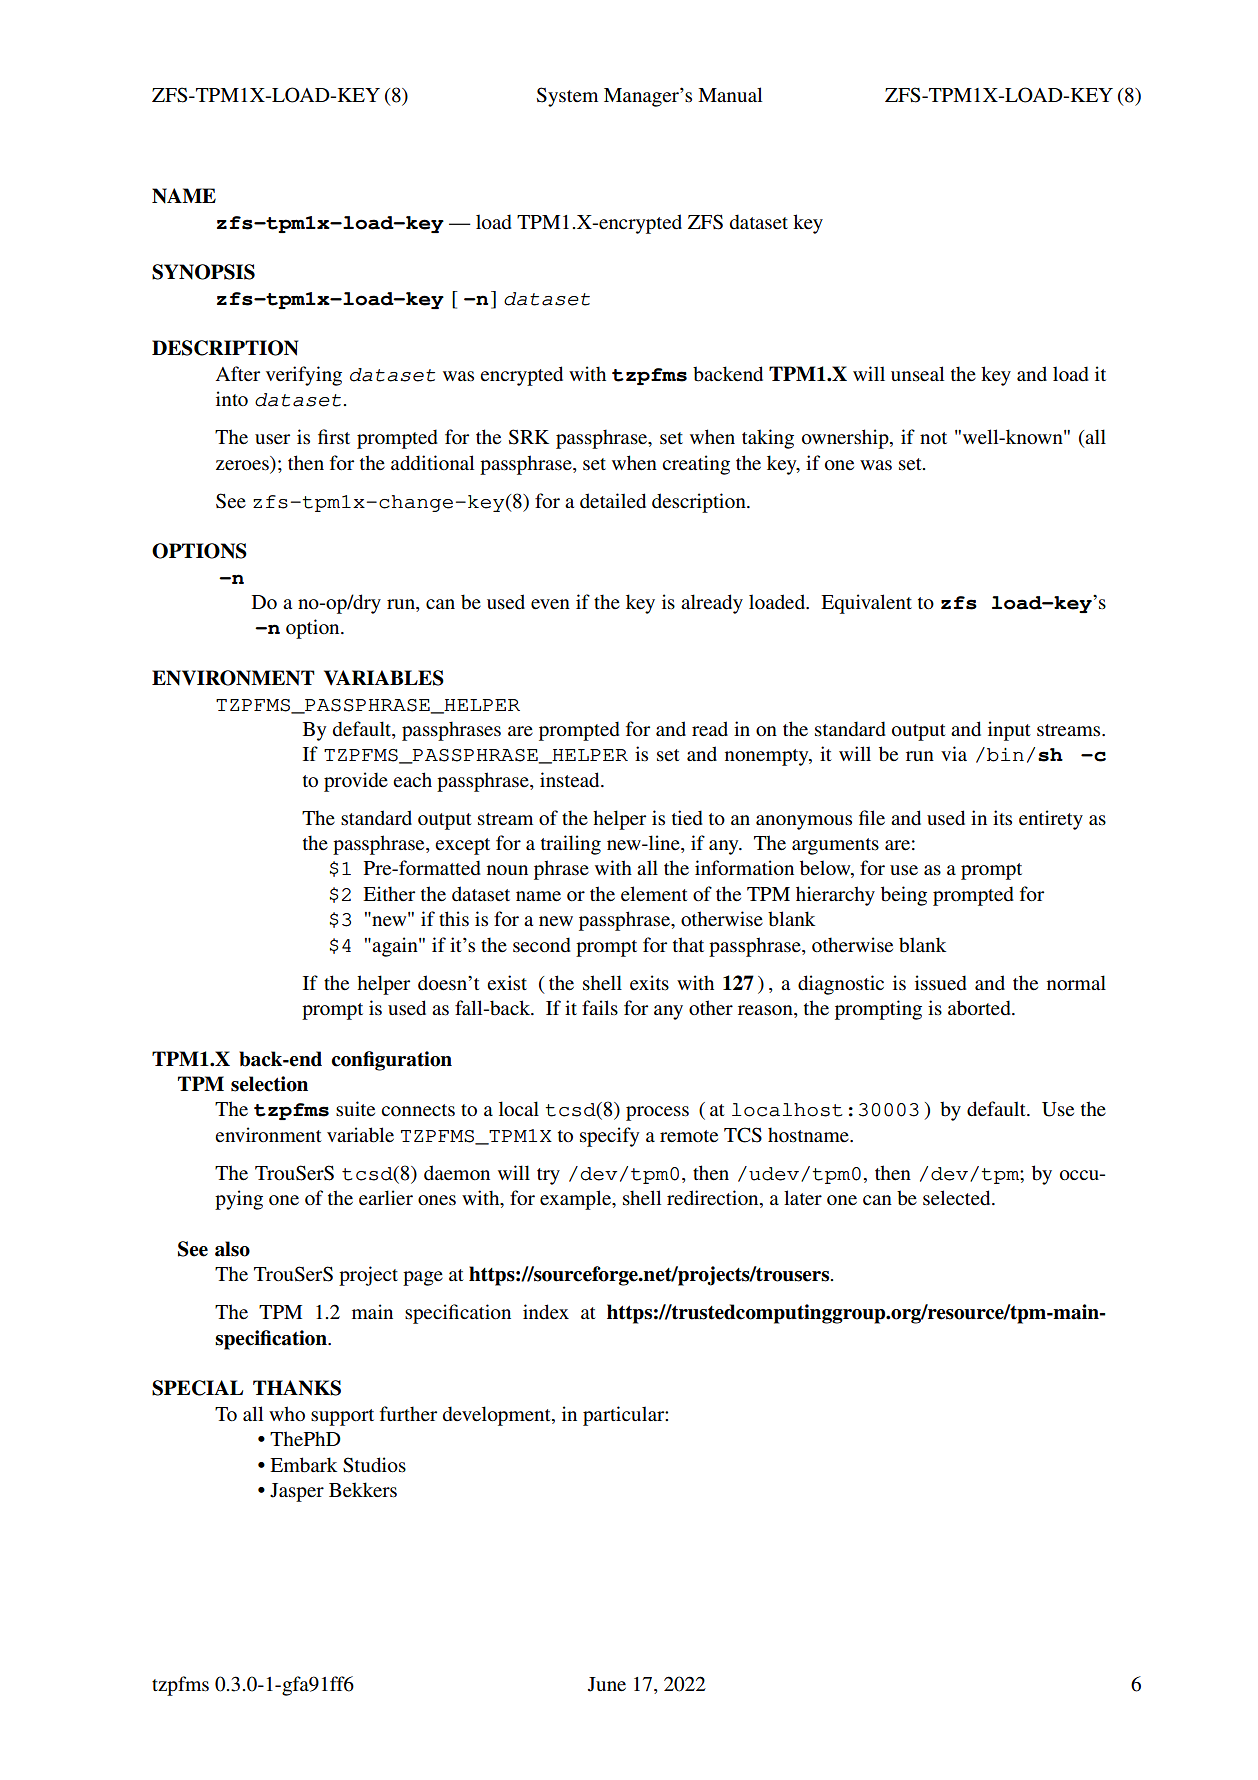  What do you see at coordinates (567, 97) in the screenshot?
I see `System` at bounding box center [567, 97].
